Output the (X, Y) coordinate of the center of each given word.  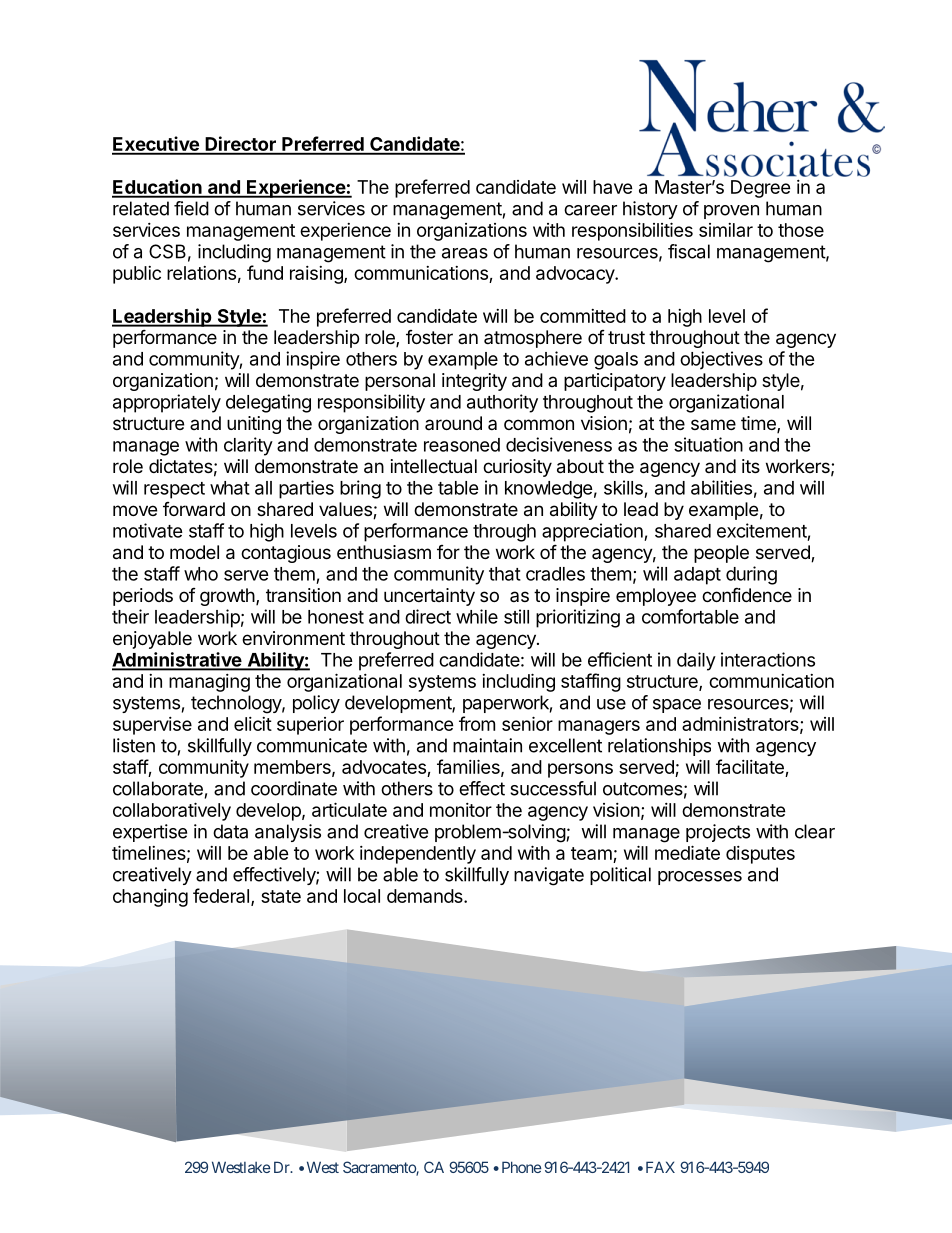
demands (426, 896)
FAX (660, 1167)
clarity (248, 446)
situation (708, 444)
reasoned (462, 445)
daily (696, 661)
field (191, 208)
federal (221, 895)
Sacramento (380, 1168)
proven (731, 212)
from (477, 723)
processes (700, 878)
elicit (253, 724)
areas (465, 253)
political (620, 876)
